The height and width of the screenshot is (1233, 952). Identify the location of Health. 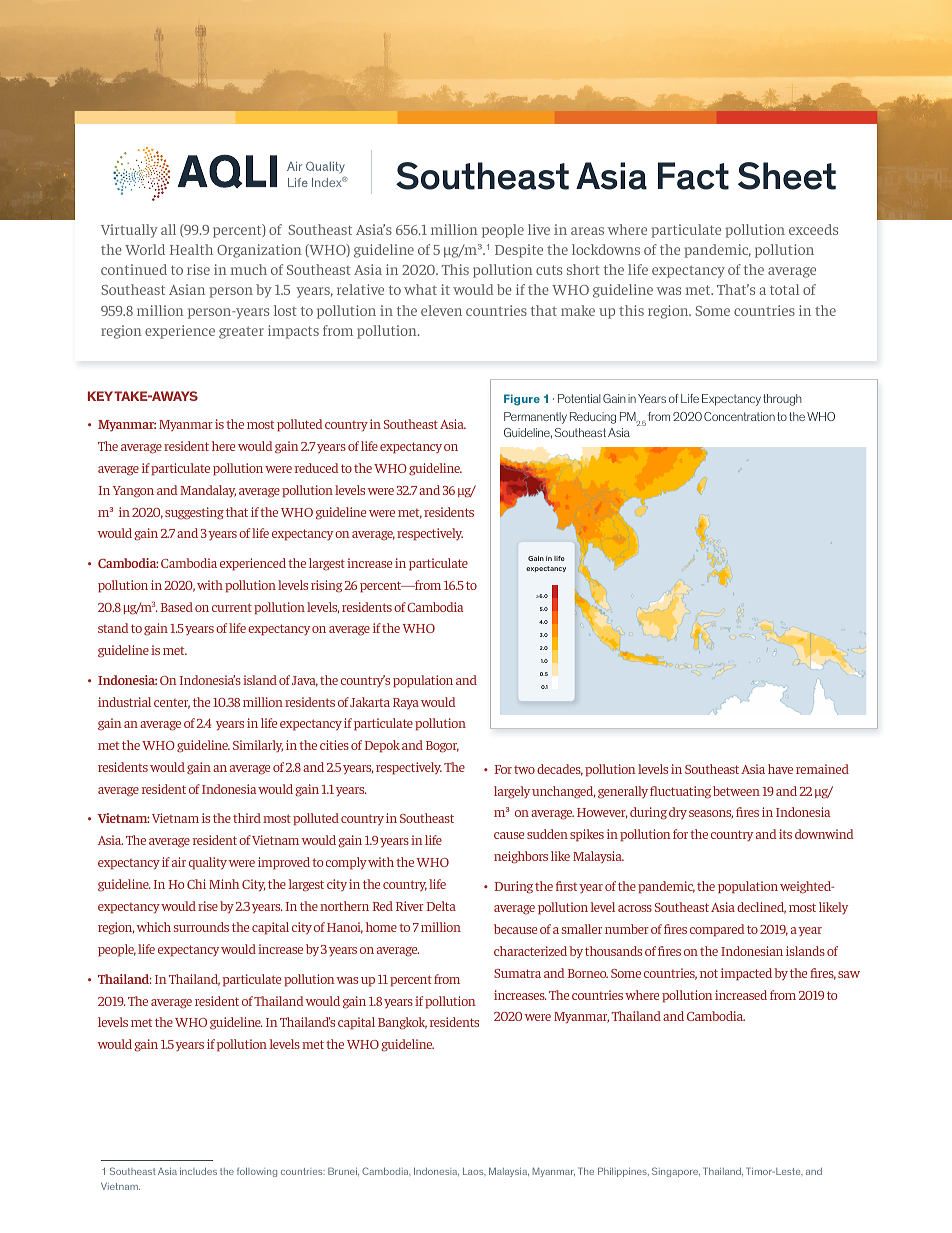
(191, 249).
